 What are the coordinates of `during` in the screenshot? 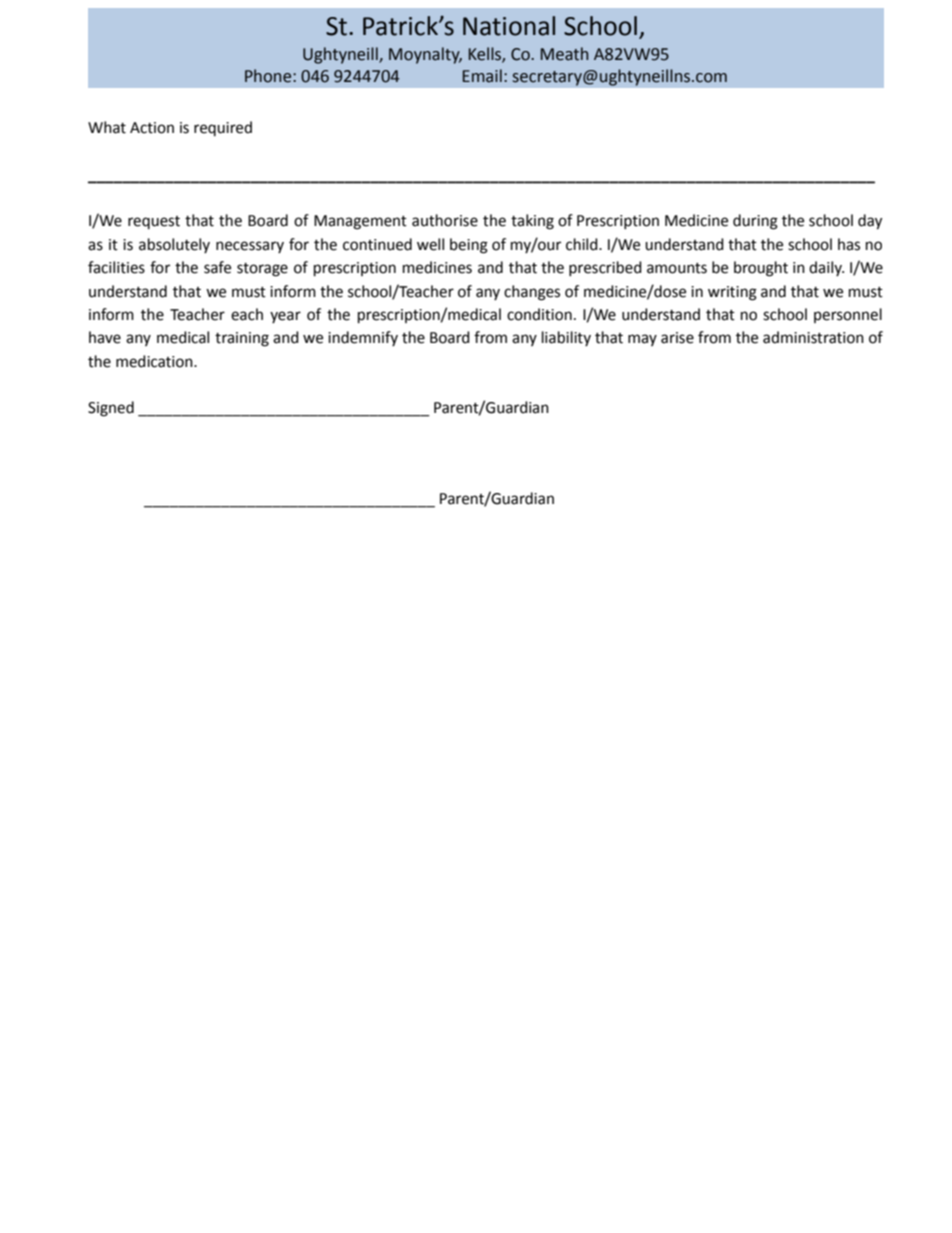 It's located at (755, 222).
